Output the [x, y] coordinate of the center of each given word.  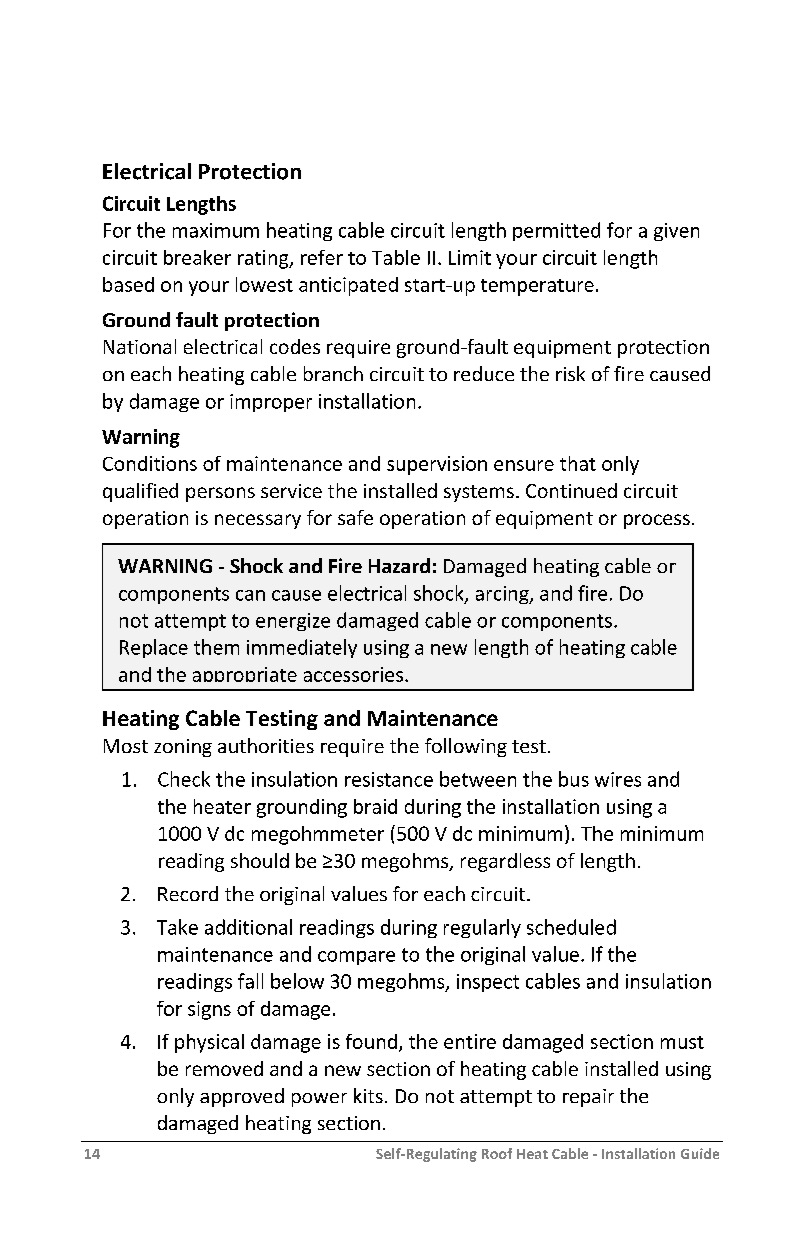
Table [396, 257]
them [216, 647]
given [676, 232]
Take [177, 927]
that [578, 463]
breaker [197, 257]
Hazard [399, 565]
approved [242, 1097]
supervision [437, 465]
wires [618, 779]
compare [356, 958]
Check [184, 779]
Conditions [150, 463]
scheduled [571, 927]
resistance [389, 779]
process [657, 521]
